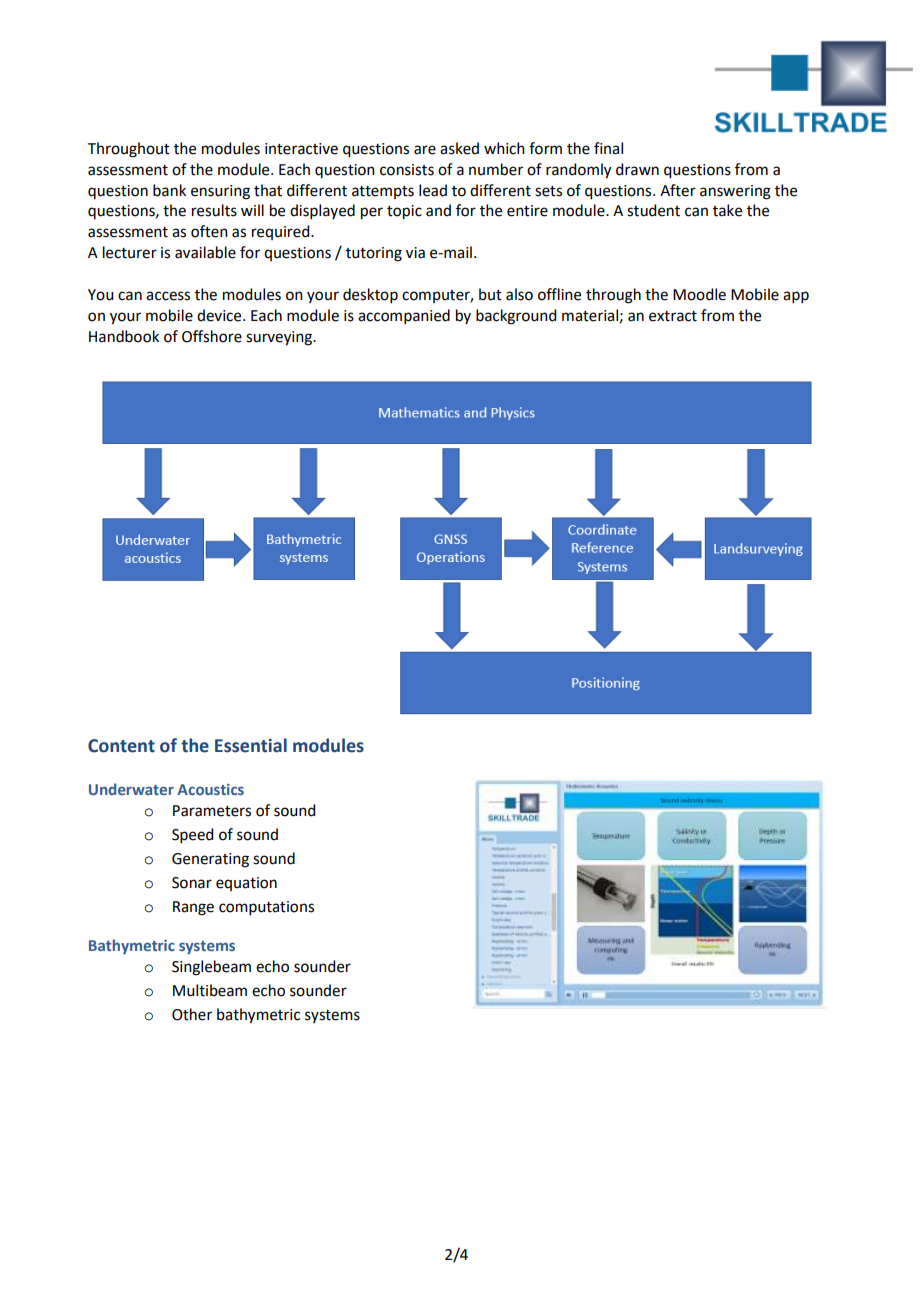 The width and height of the image is (924, 1308). Describe the element at coordinates (673, 316) in the image. I see `extract` at that location.
